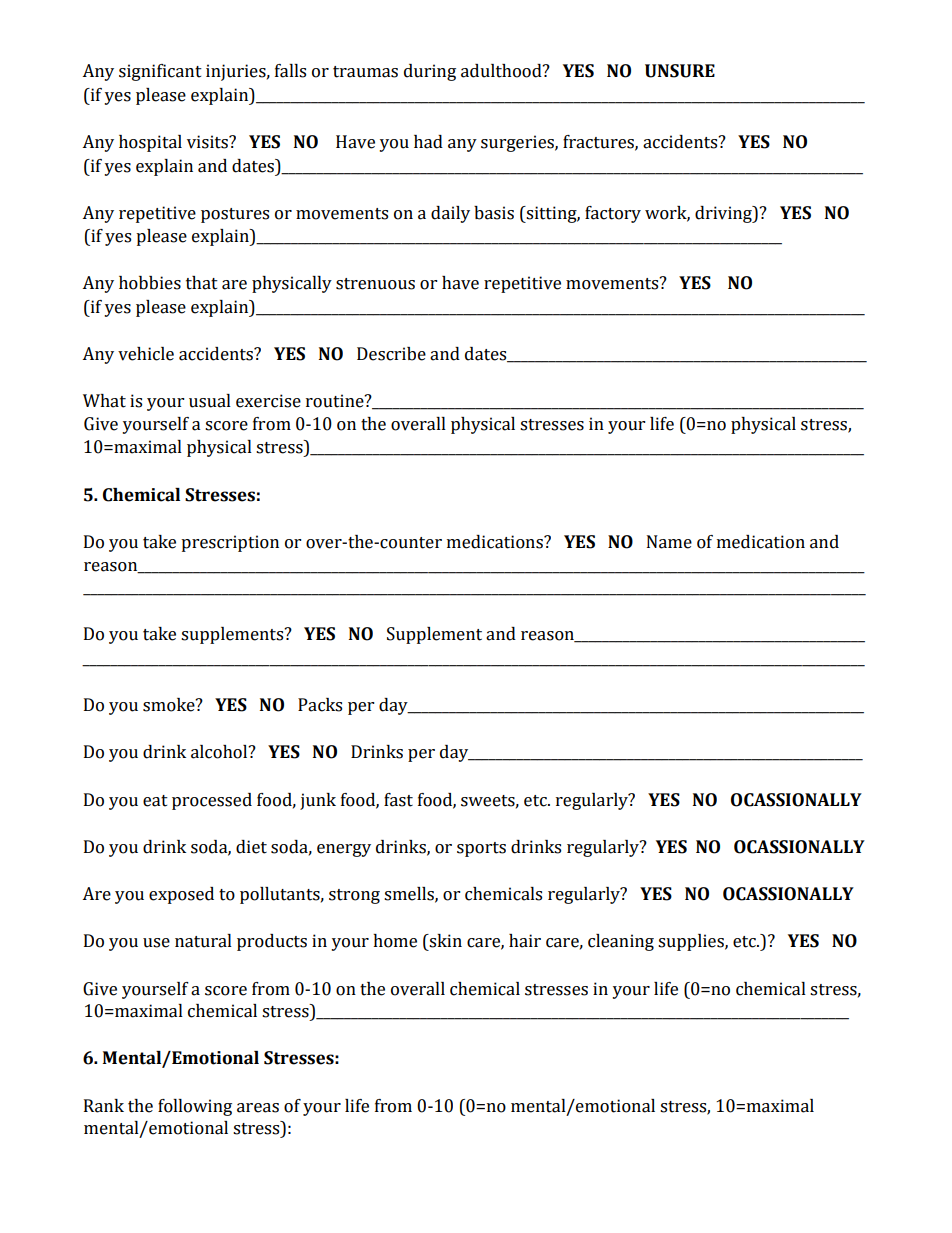  I want to click on cleaning, so click(621, 942).
